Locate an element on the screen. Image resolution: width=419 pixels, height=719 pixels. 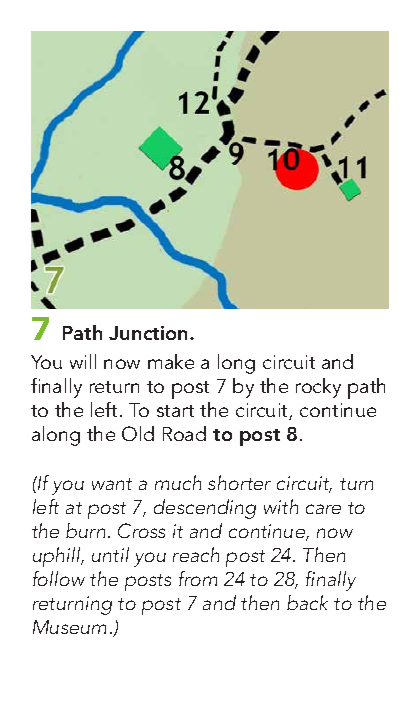
care is located at coordinates (323, 509).
